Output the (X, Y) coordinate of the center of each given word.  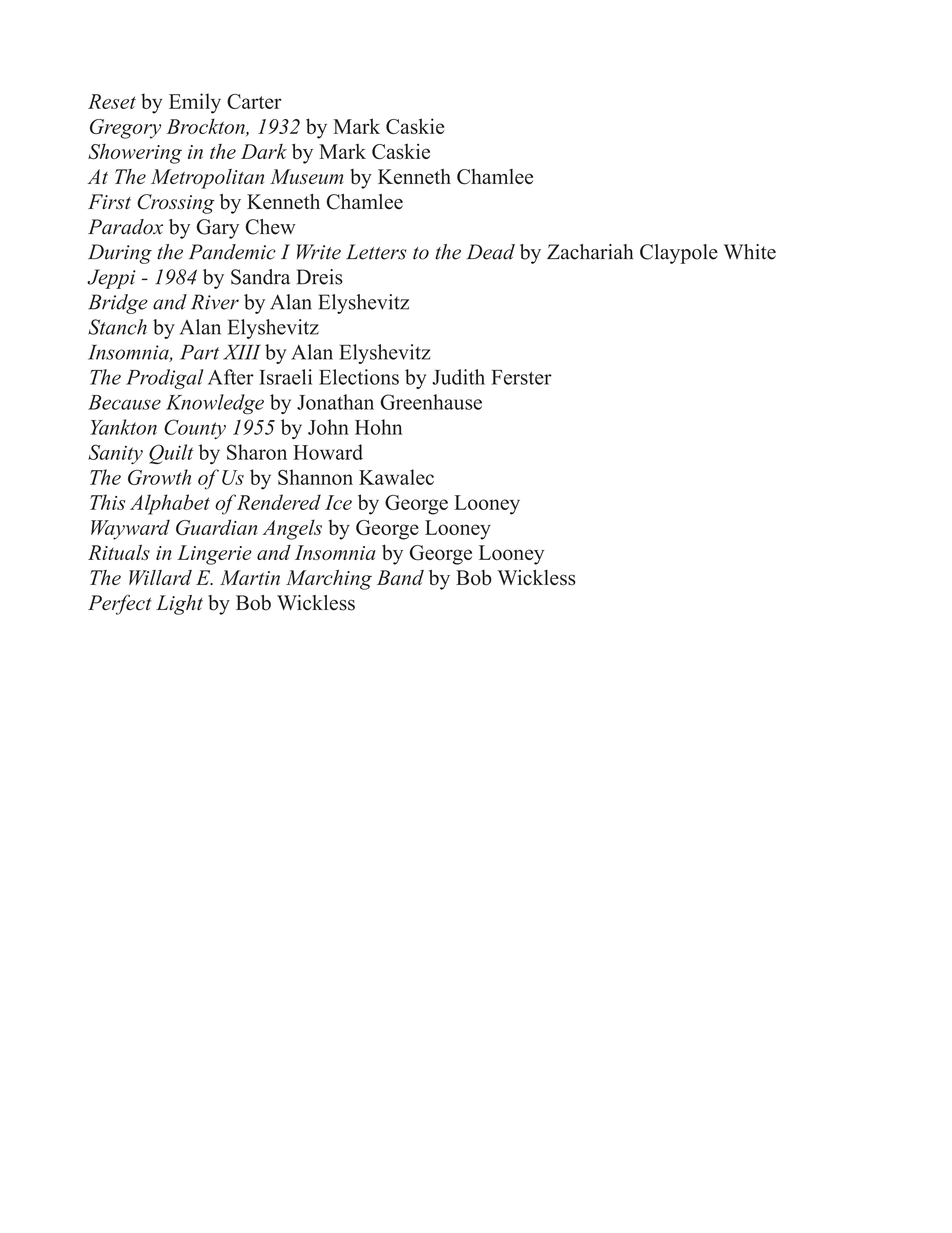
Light (179, 605)
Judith (458, 377)
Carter (254, 101)
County (195, 429)
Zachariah (590, 252)
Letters (376, 252)
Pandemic (232, 252)
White (750, 252)
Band (400, 577)
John (328, 427)
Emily (195, 103)
